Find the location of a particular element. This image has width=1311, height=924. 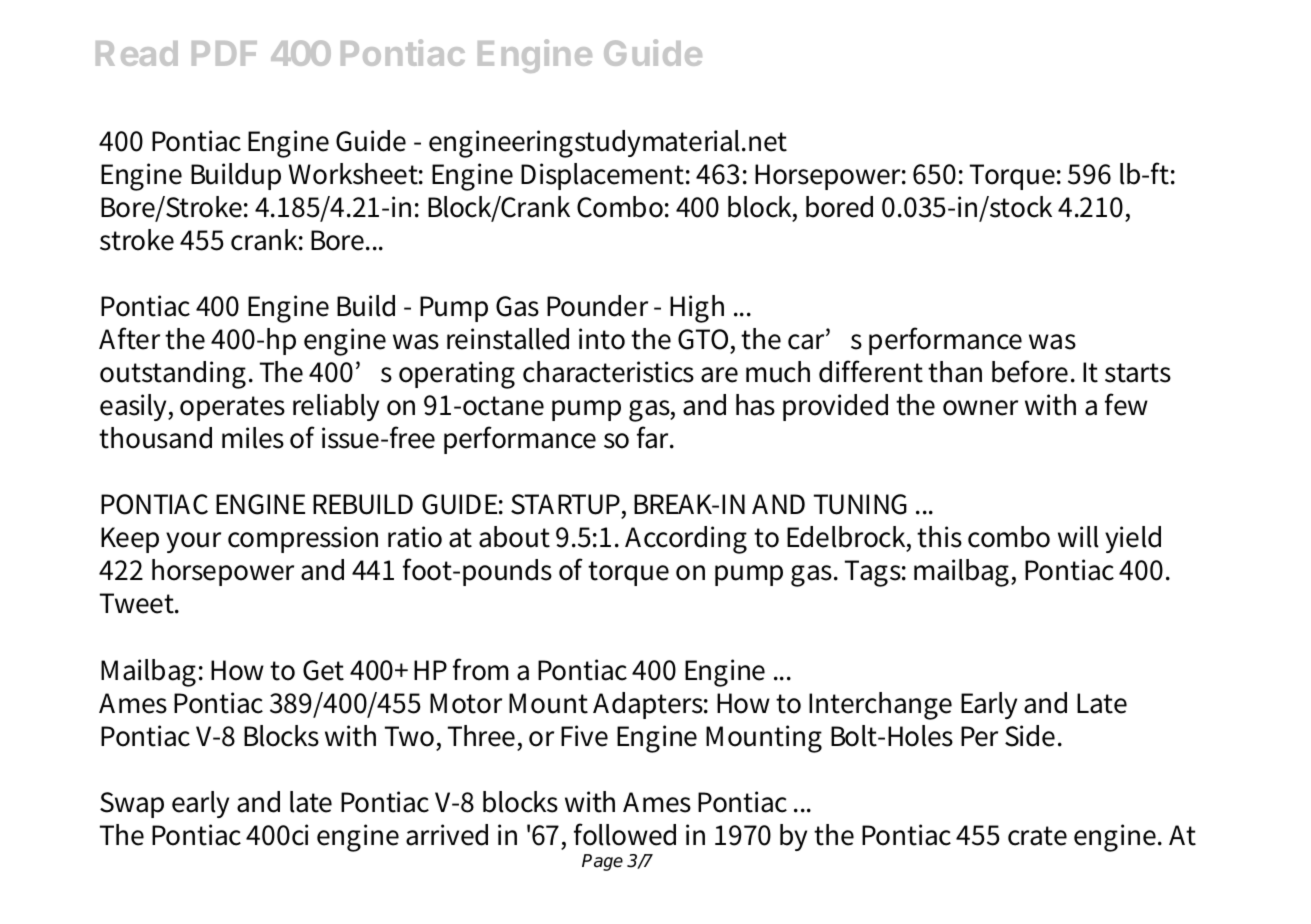

High is located at coordinates (697, 309).
